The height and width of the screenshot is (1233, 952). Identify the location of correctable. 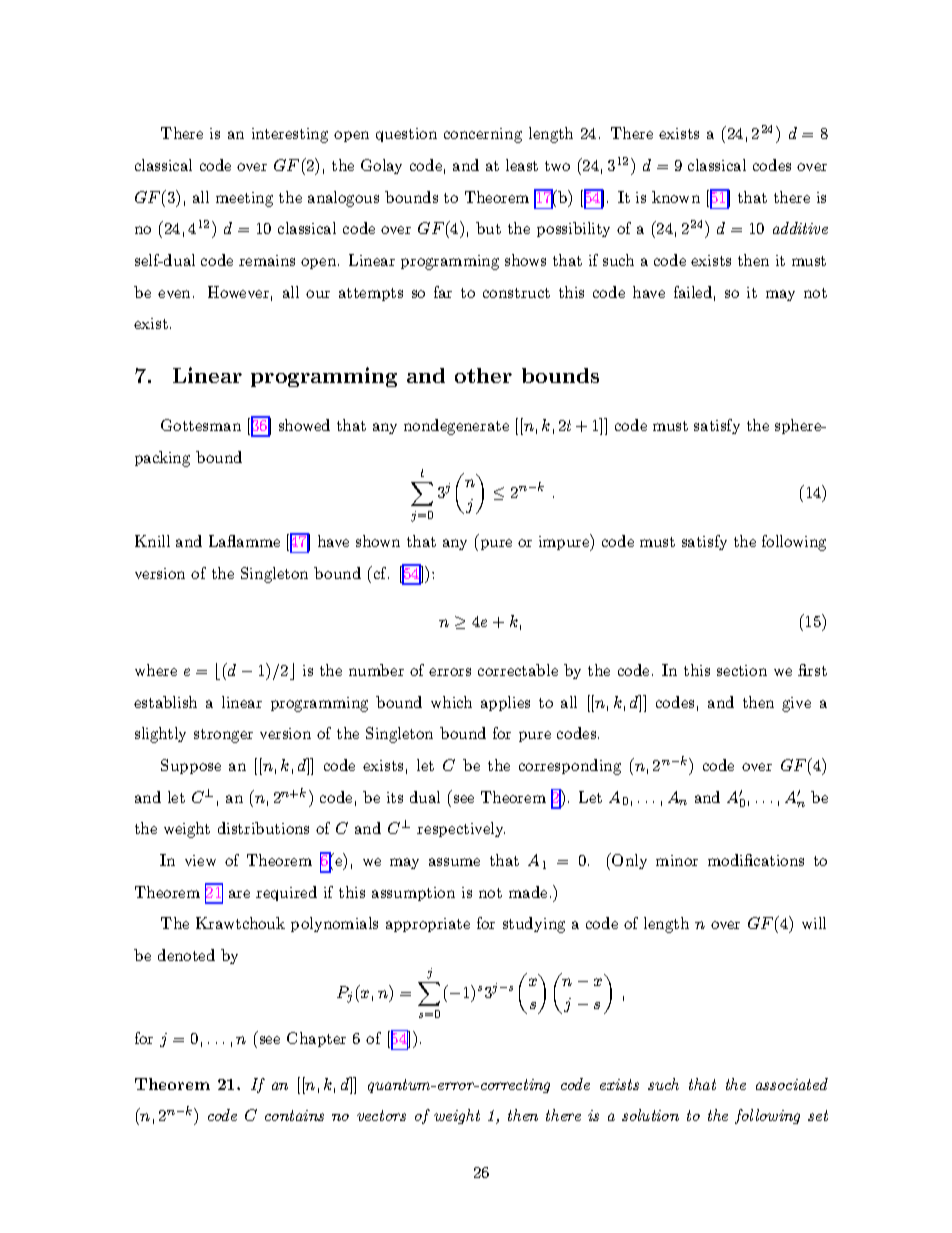
(518, 670).
